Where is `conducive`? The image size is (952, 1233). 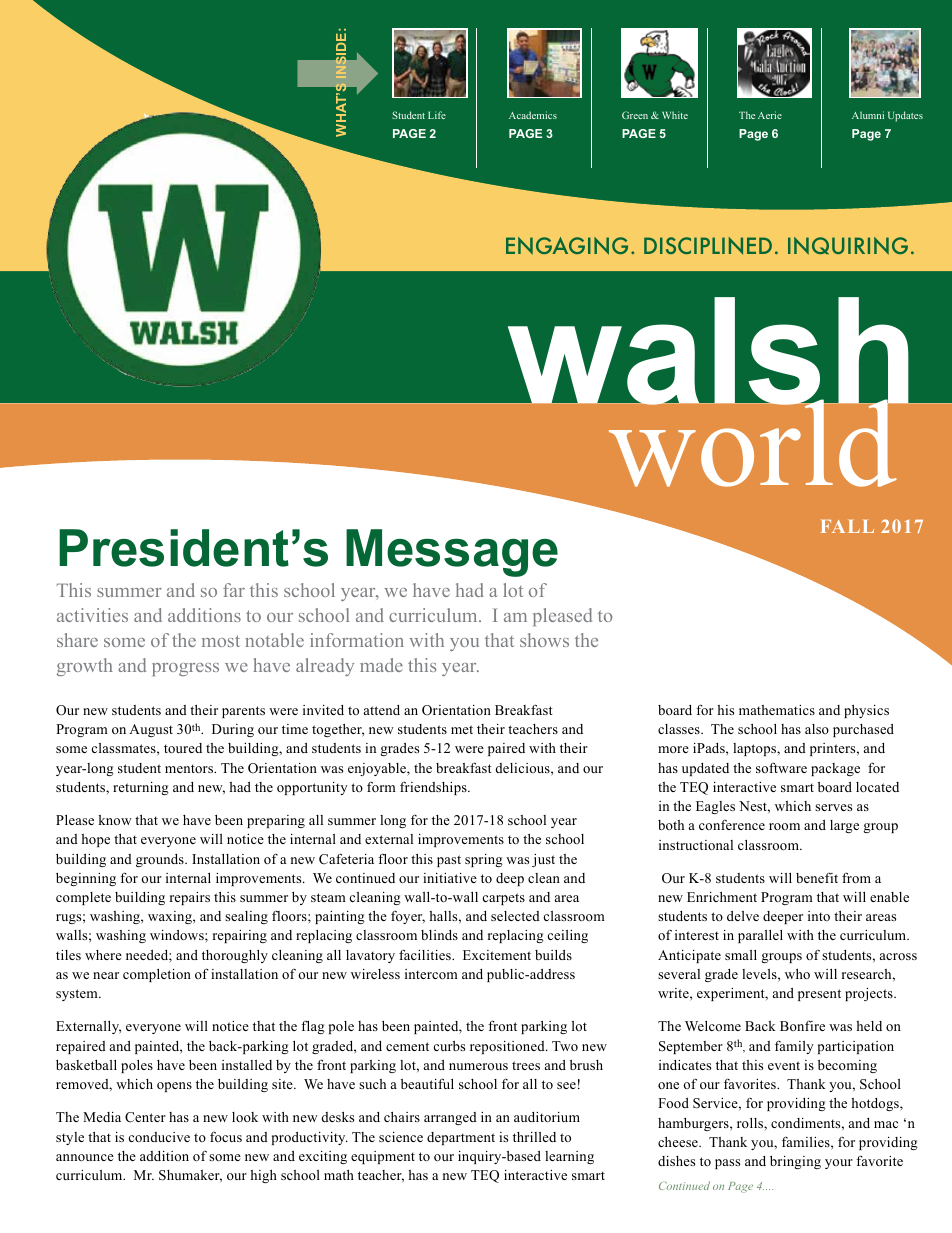 conducive is located at coordinates (159, 1137).
